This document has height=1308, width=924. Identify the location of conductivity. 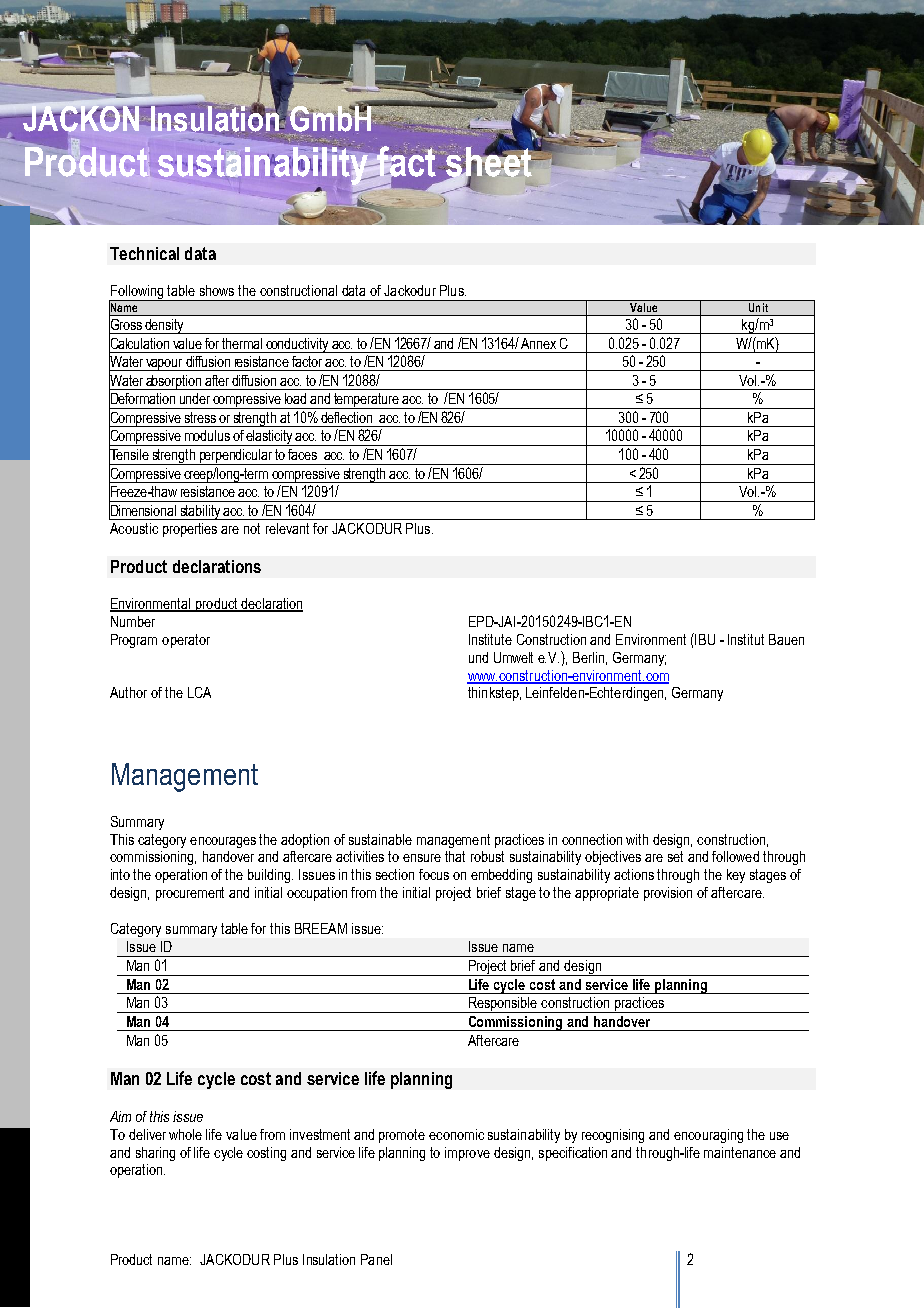
(297, 345).
